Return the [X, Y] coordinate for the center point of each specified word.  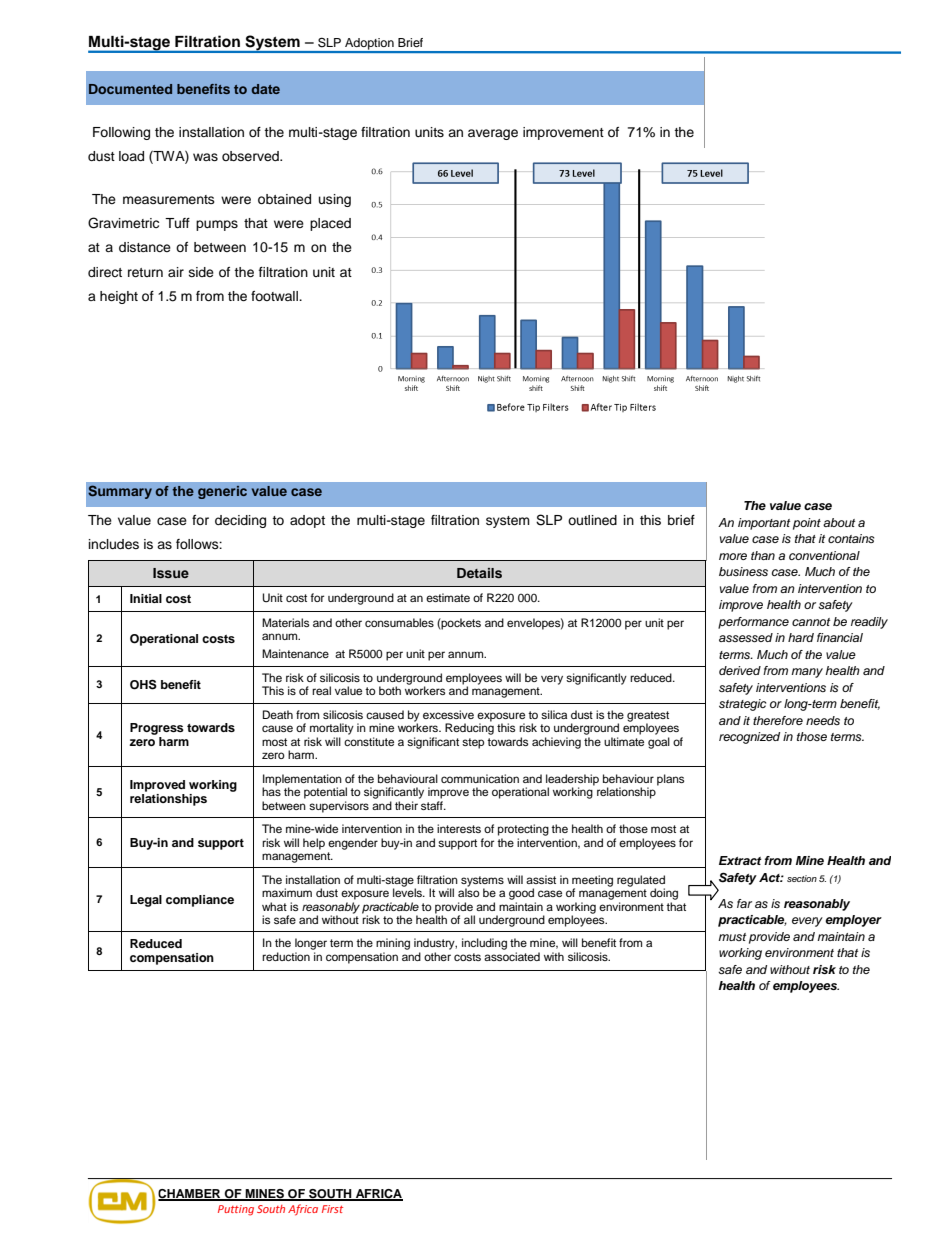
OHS [143, 684]
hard [801, 637]
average [493, 134]
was [205, 157]
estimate [448, 597]
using [335, 200]
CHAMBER [190, 1195]
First [332, 1209]
